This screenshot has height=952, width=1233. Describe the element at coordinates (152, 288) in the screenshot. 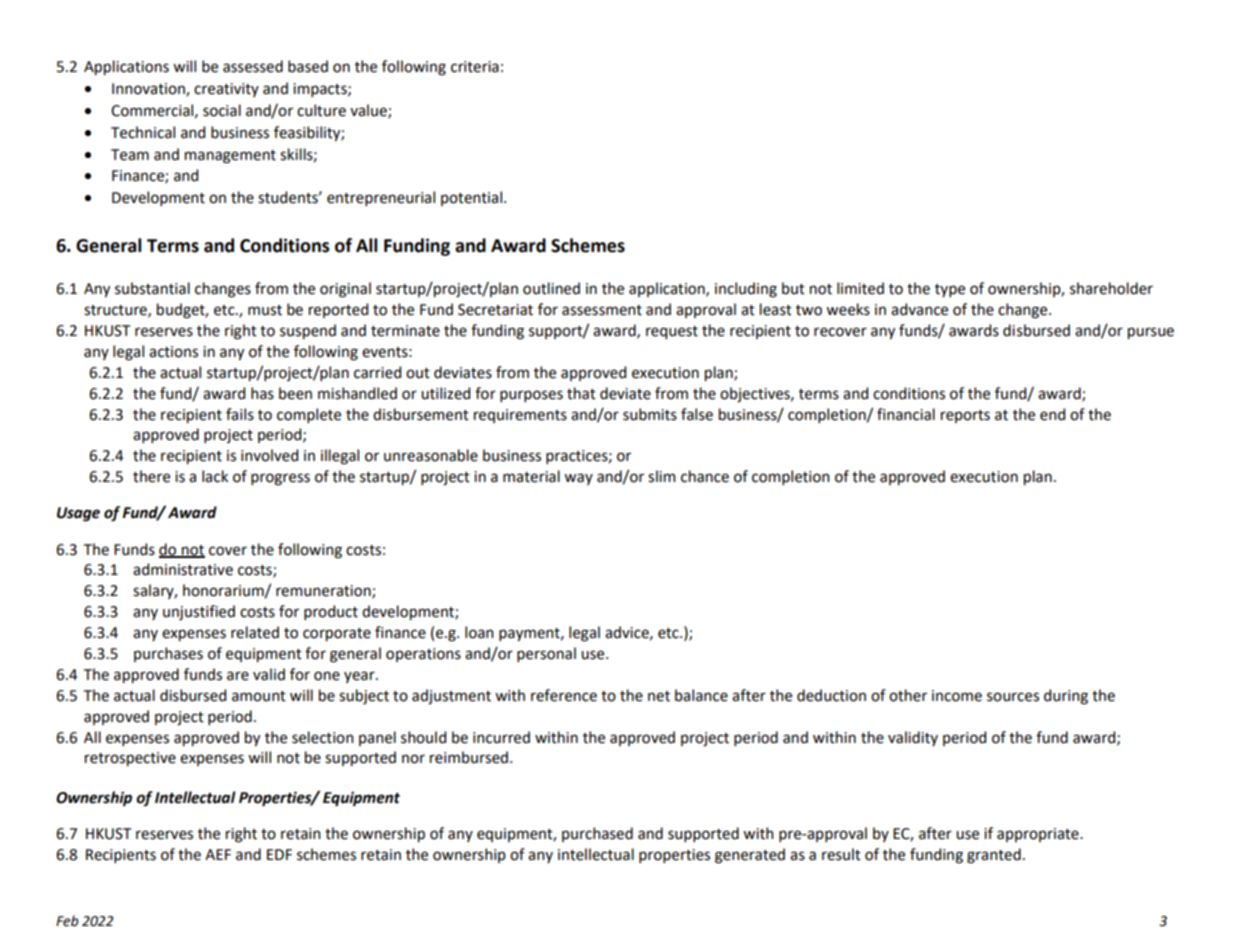

I see `substantial` at that location.
